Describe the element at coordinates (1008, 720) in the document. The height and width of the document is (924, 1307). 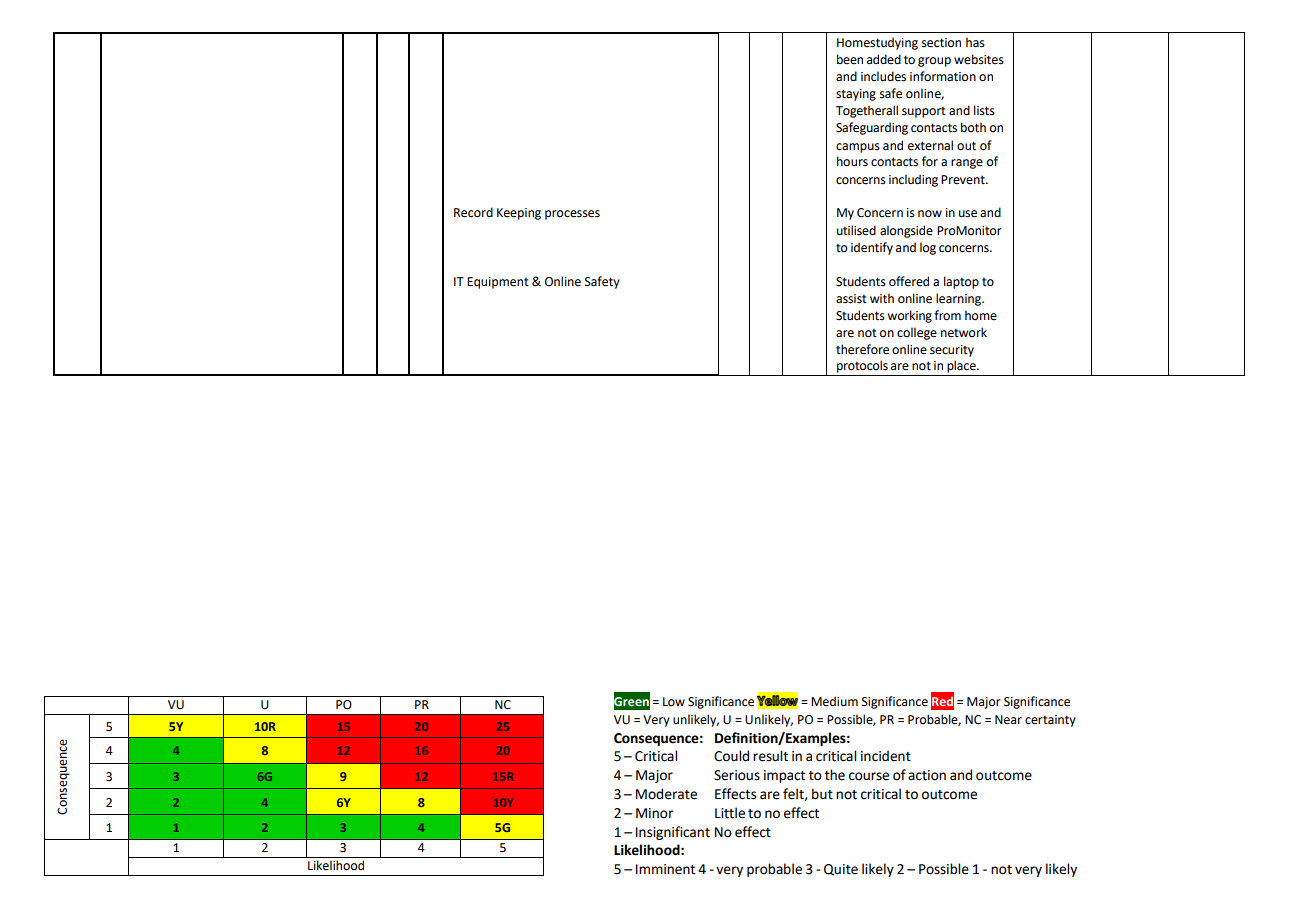
I see `Near` at that location.
